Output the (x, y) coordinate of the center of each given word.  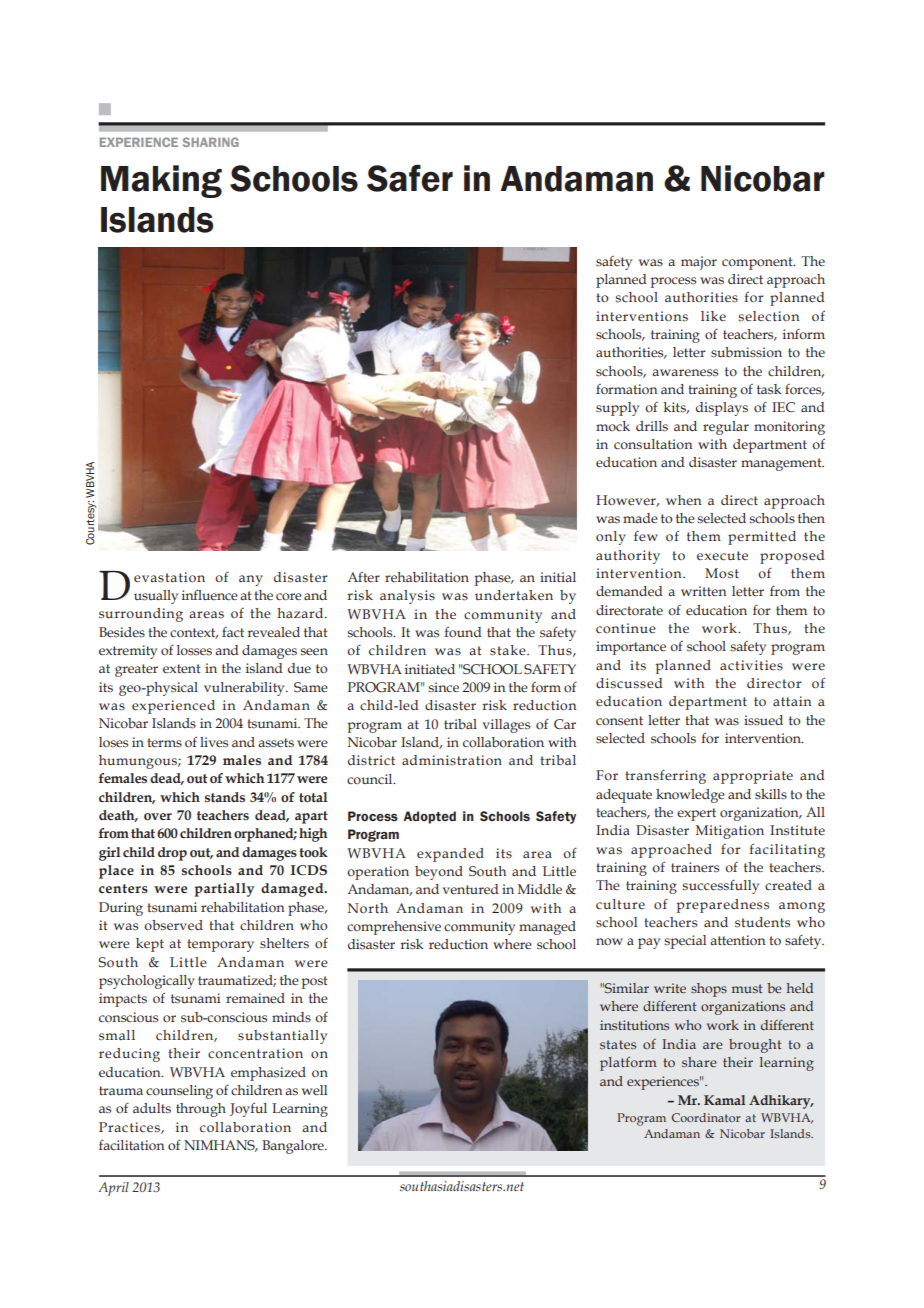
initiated (430, 669)
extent (182, 668)
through (201, 1110)
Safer (410, 178)
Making (161, 181)
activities (751, 665)
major (699, 263)
